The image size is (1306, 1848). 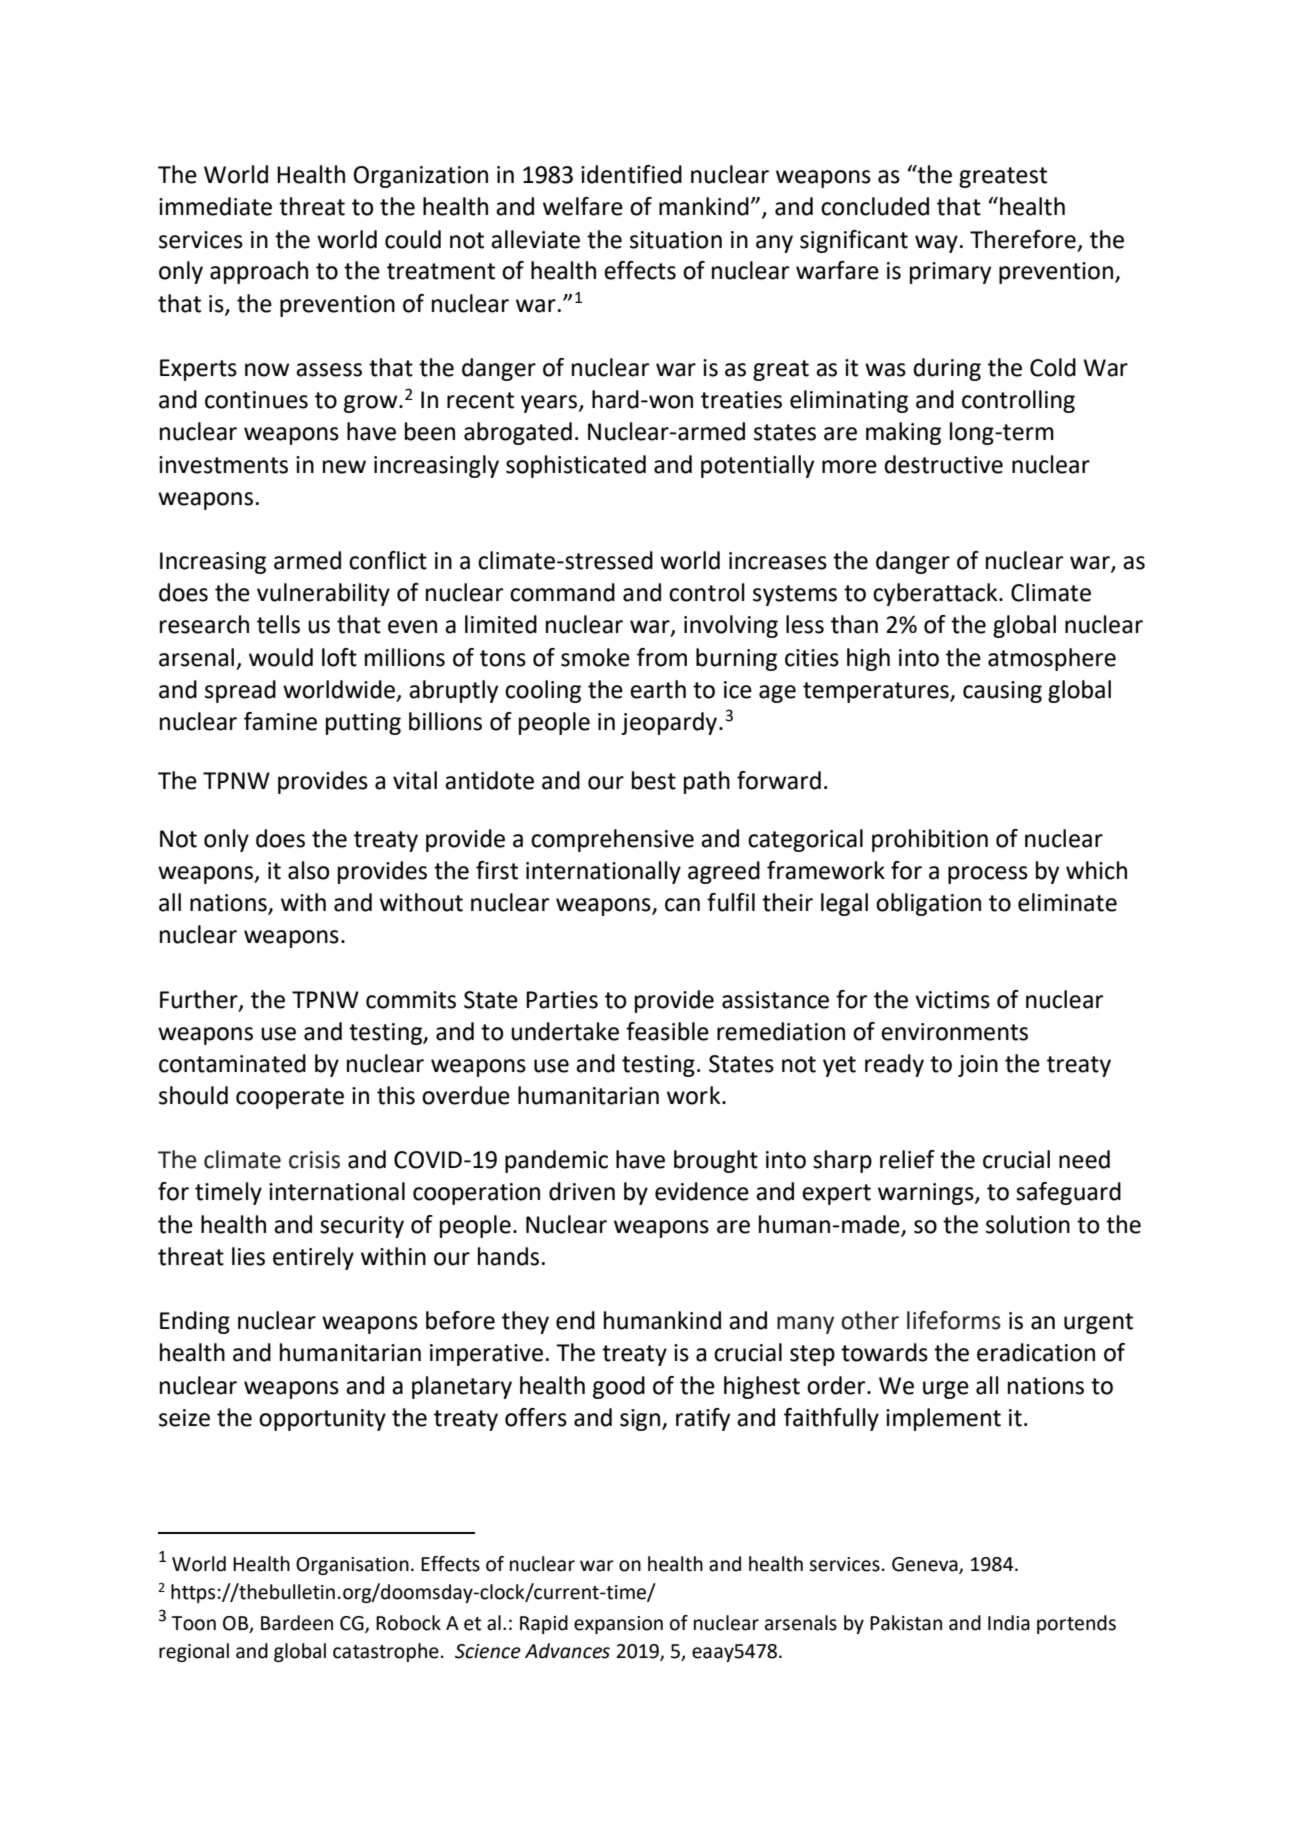 I want to click on crisis, so click(x=314, y=1160).
